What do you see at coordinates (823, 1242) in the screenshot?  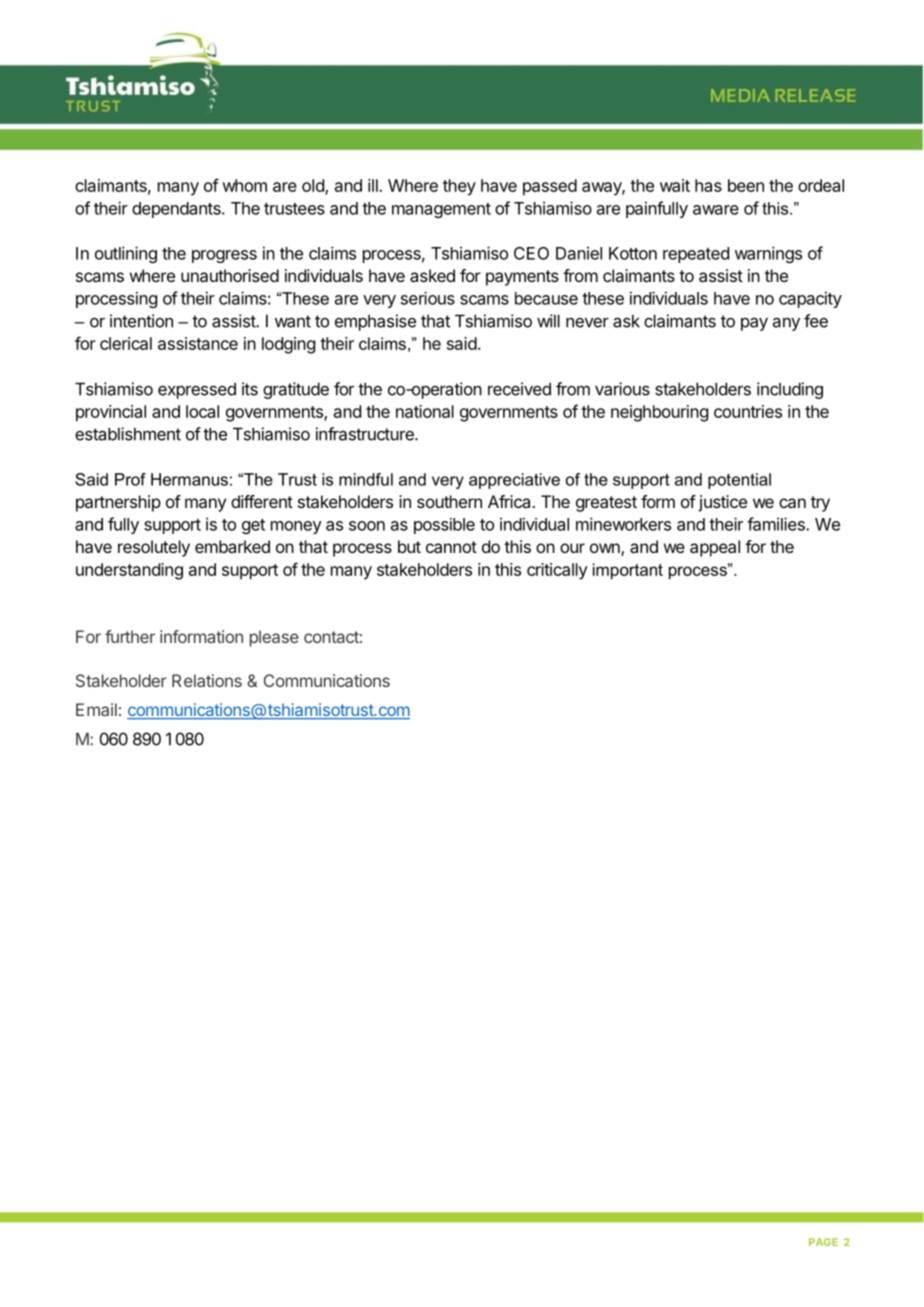 I see `PAGE` at bounding box center [823, 1242].
